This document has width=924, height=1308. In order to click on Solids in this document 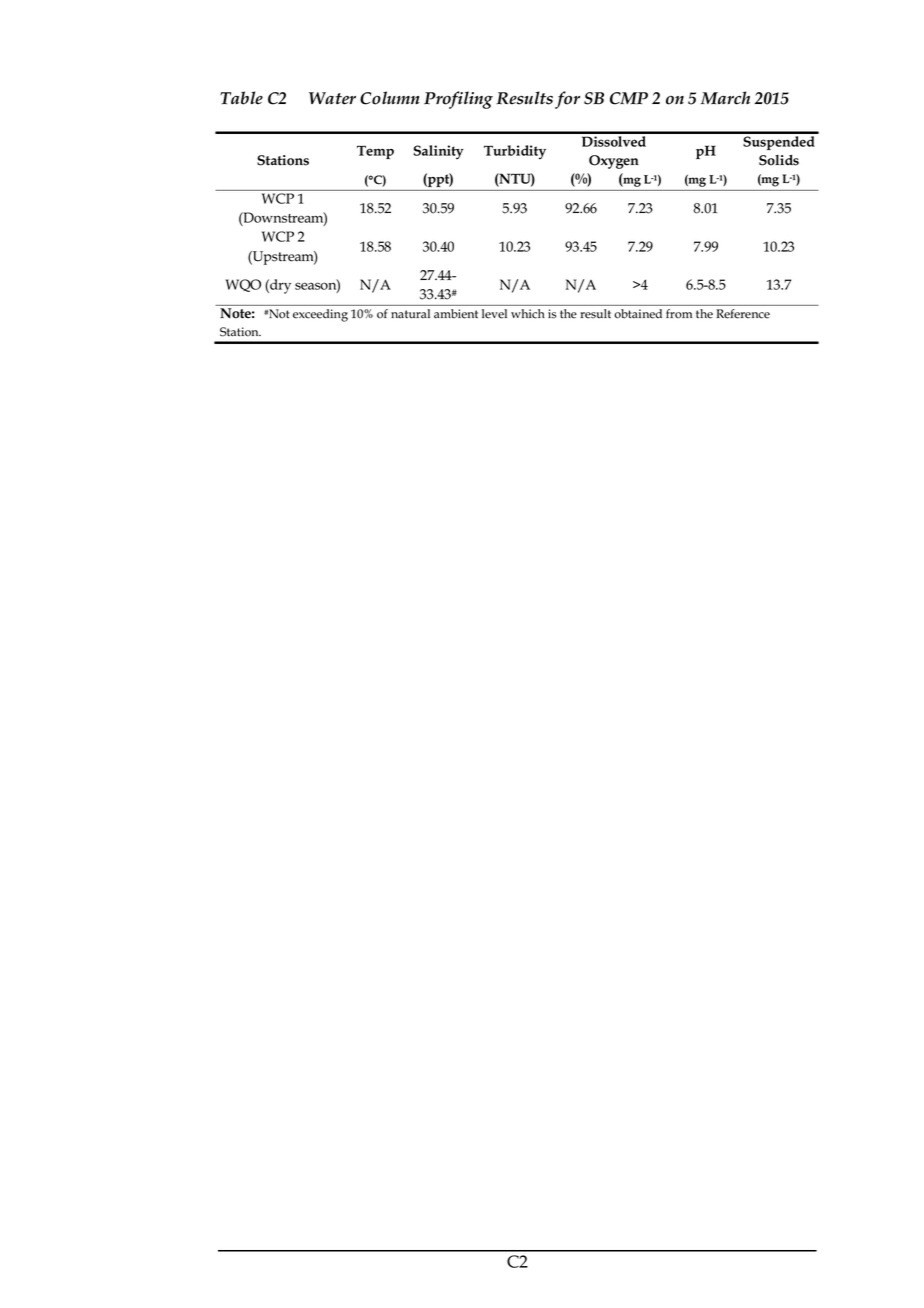, I will do `click(779, 160)`.
